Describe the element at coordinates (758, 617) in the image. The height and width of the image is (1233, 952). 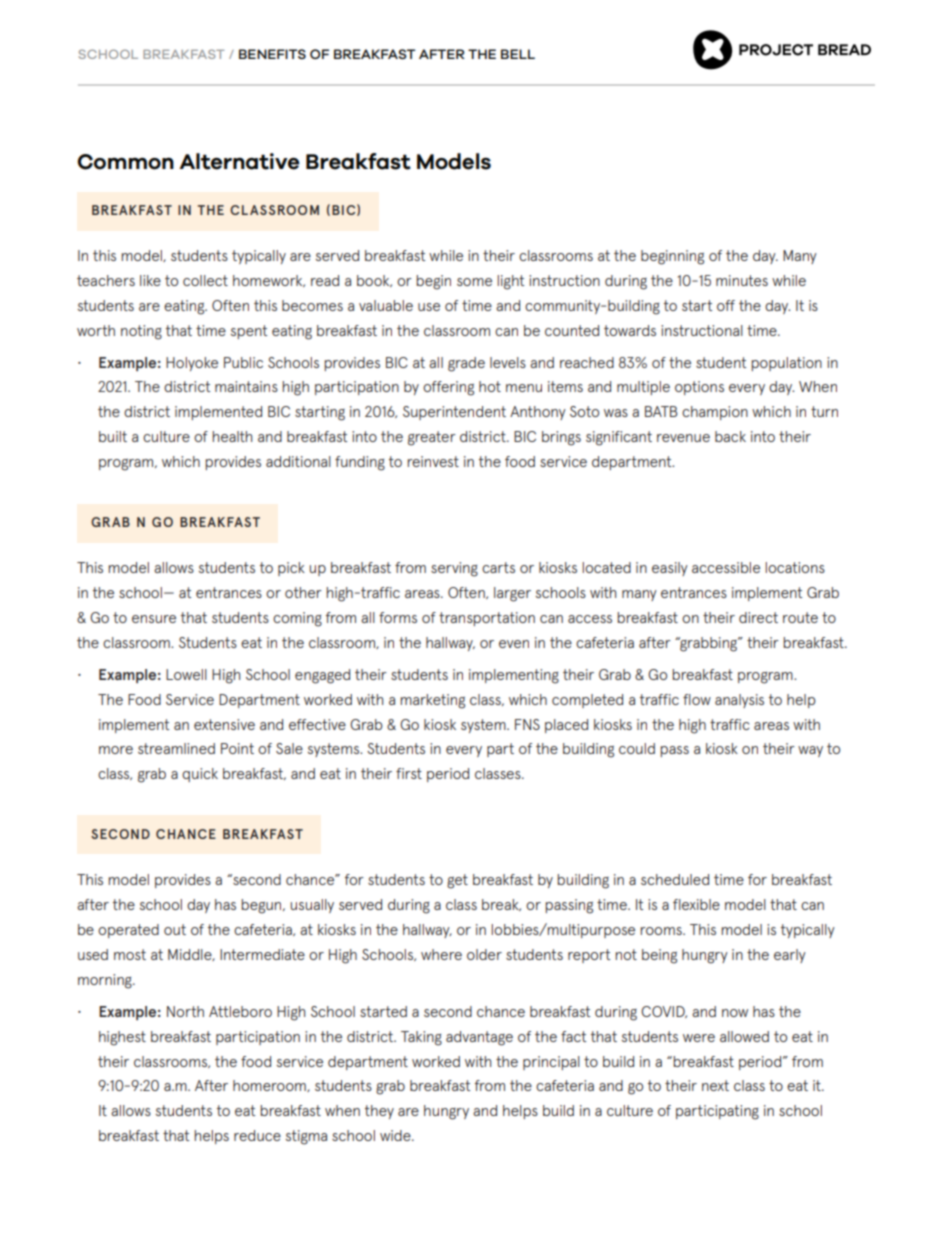
I see `direct` at that location.
